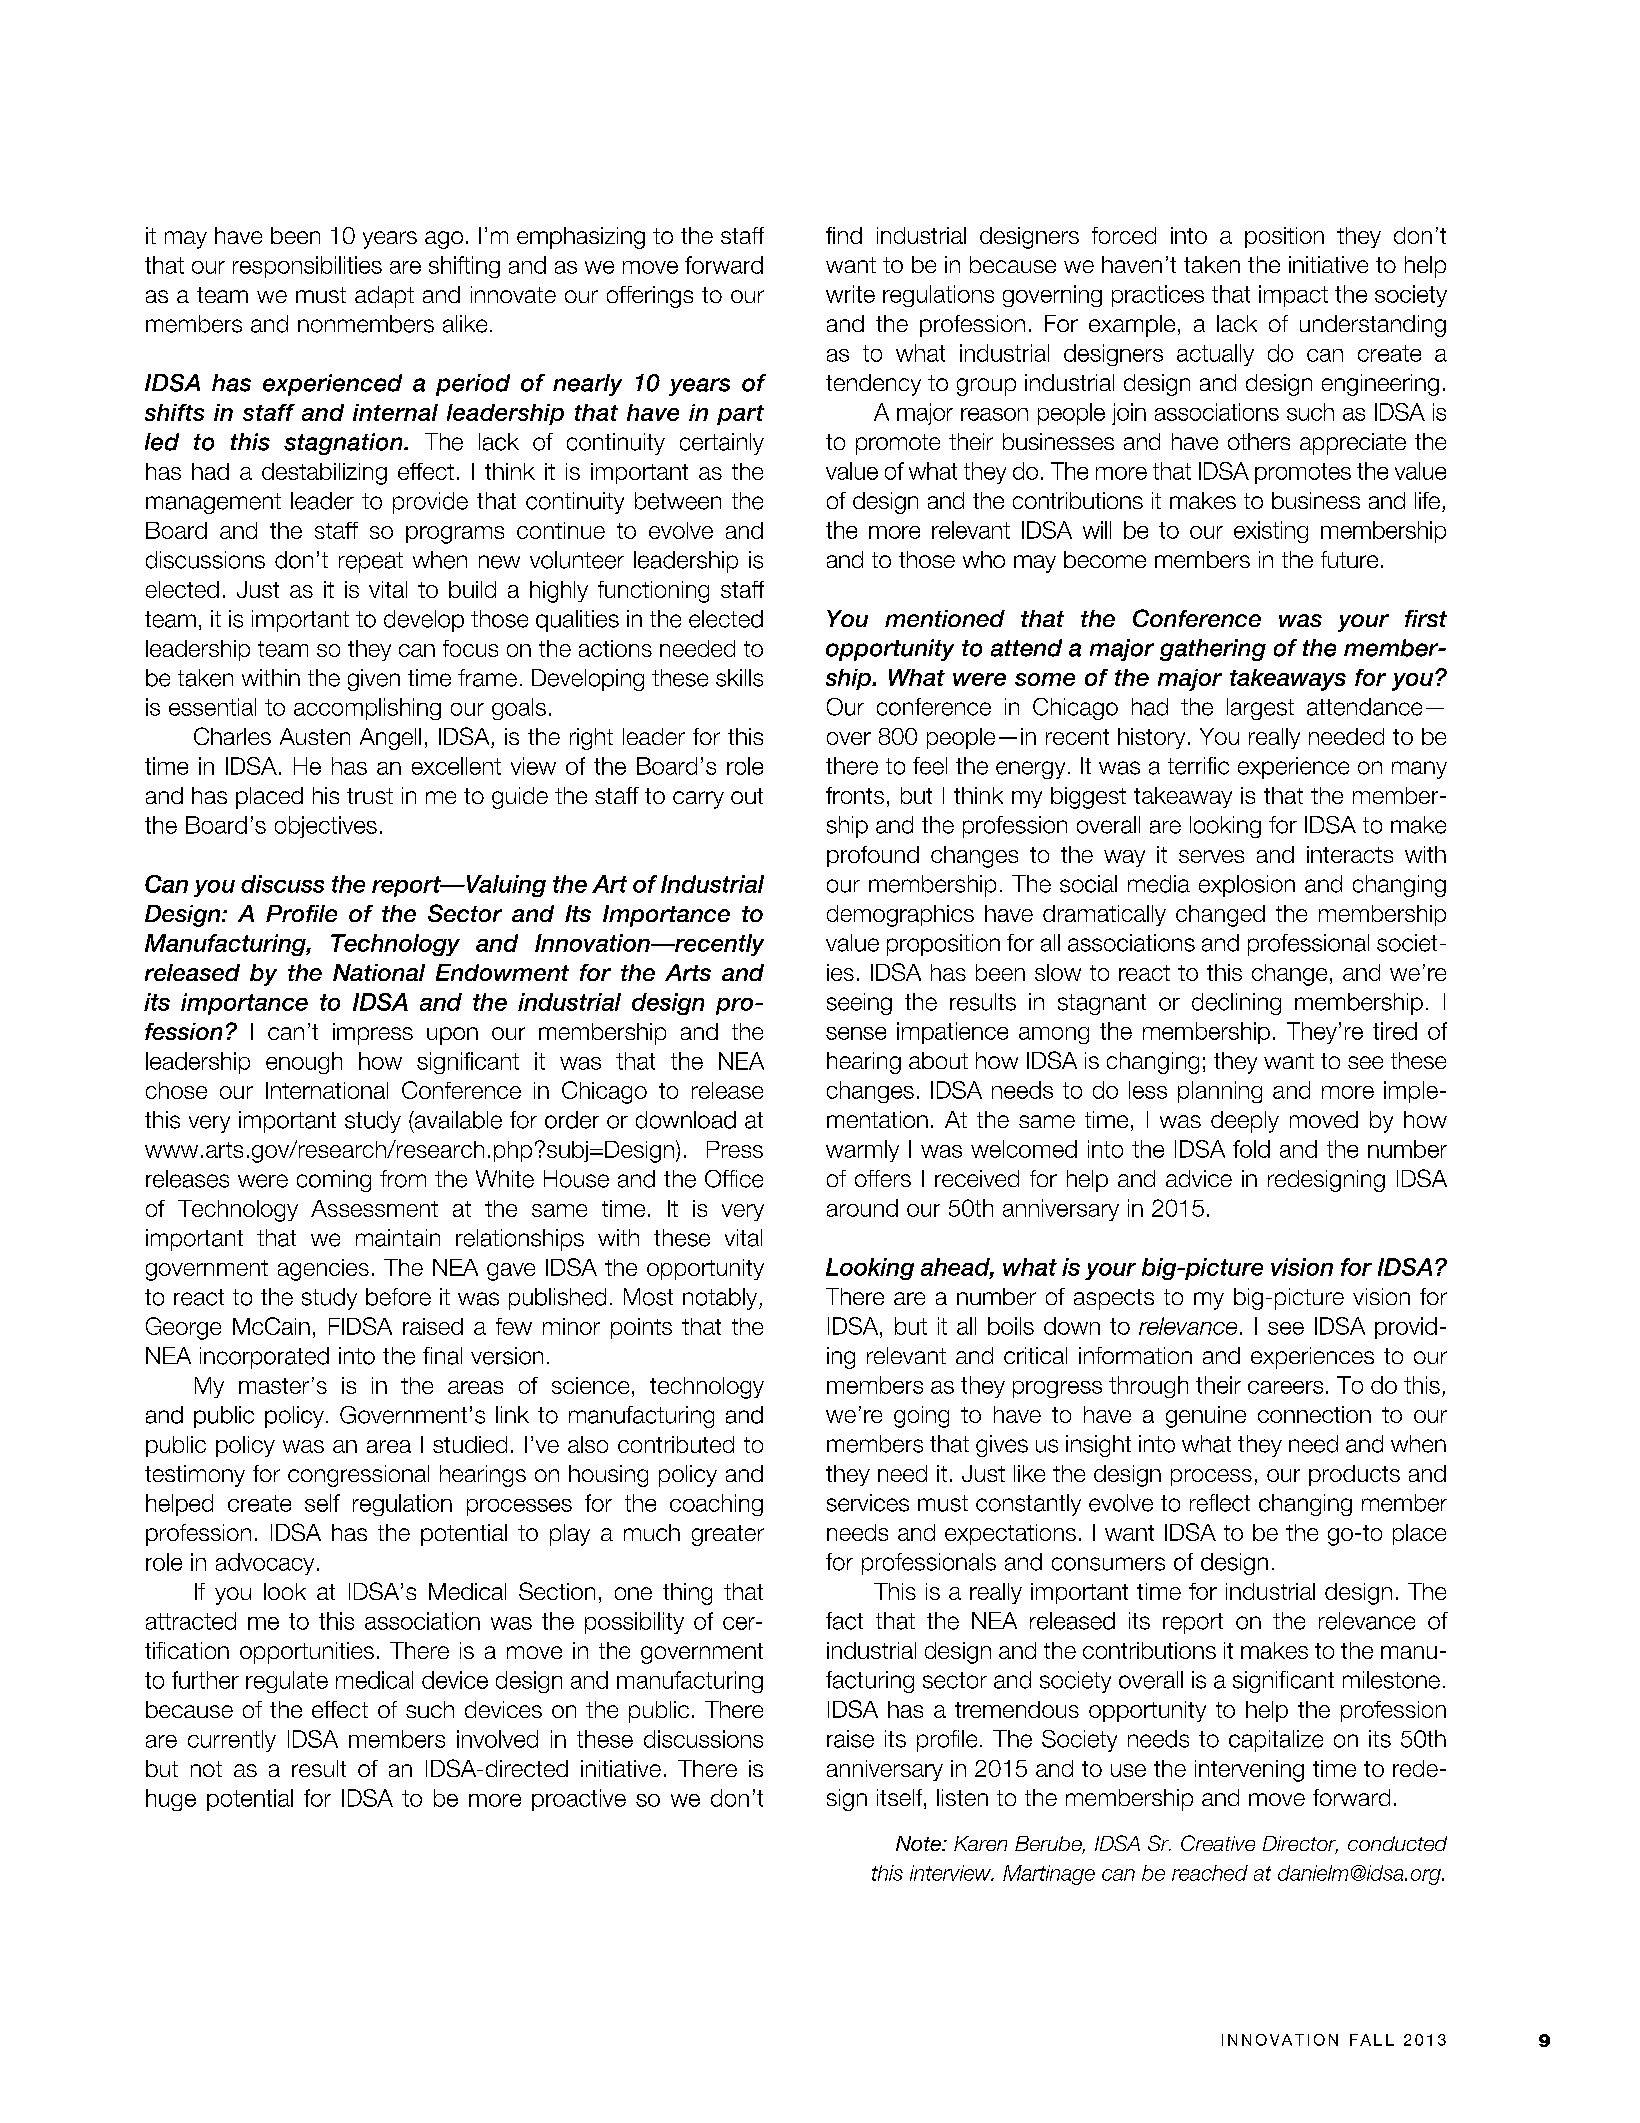 The image size is (1640, 2123). I want to click on FALL, so click(1372, 2040).
